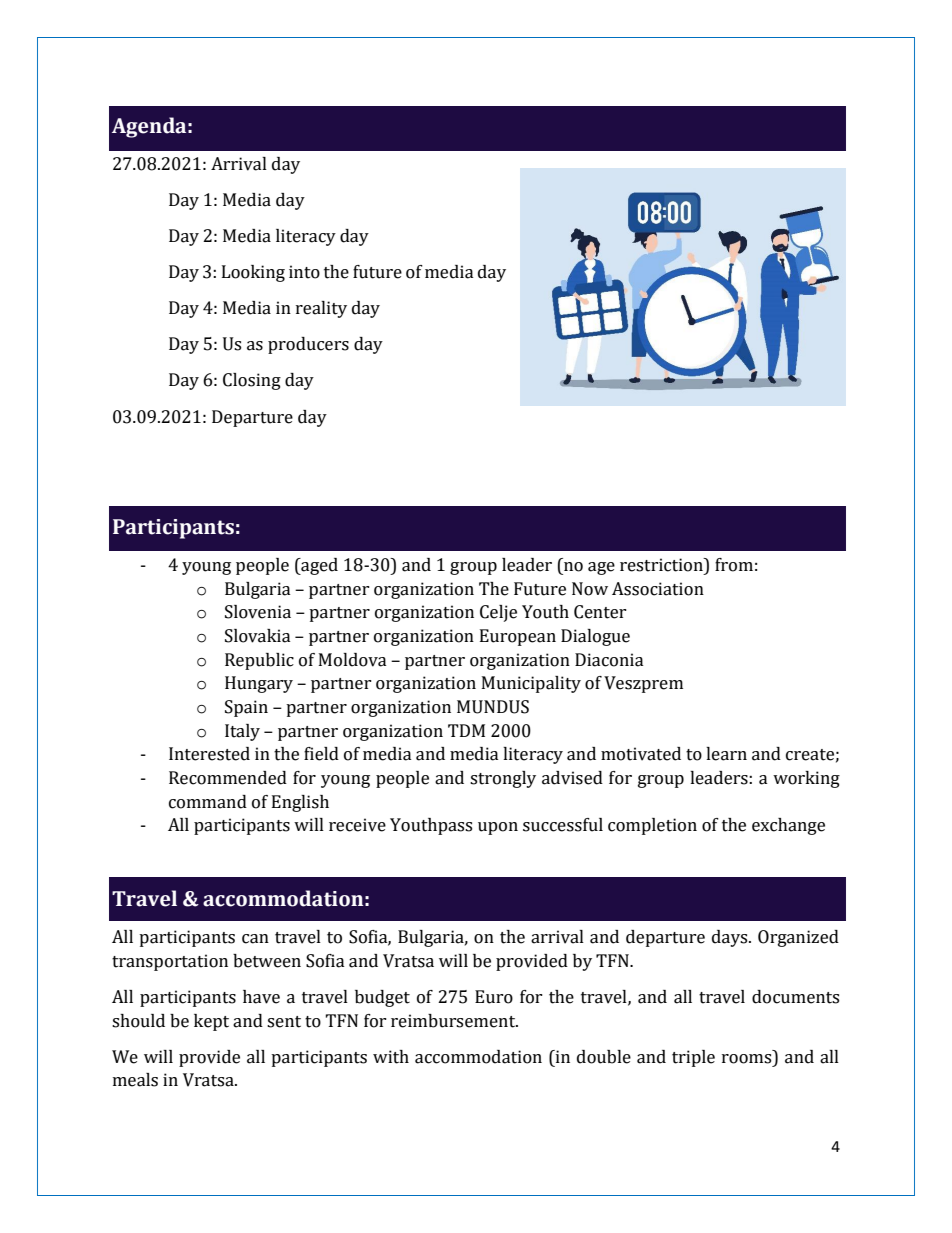  Describe the element at coordinates (308, 345) in the screenshot. I see `producers` at that location.
